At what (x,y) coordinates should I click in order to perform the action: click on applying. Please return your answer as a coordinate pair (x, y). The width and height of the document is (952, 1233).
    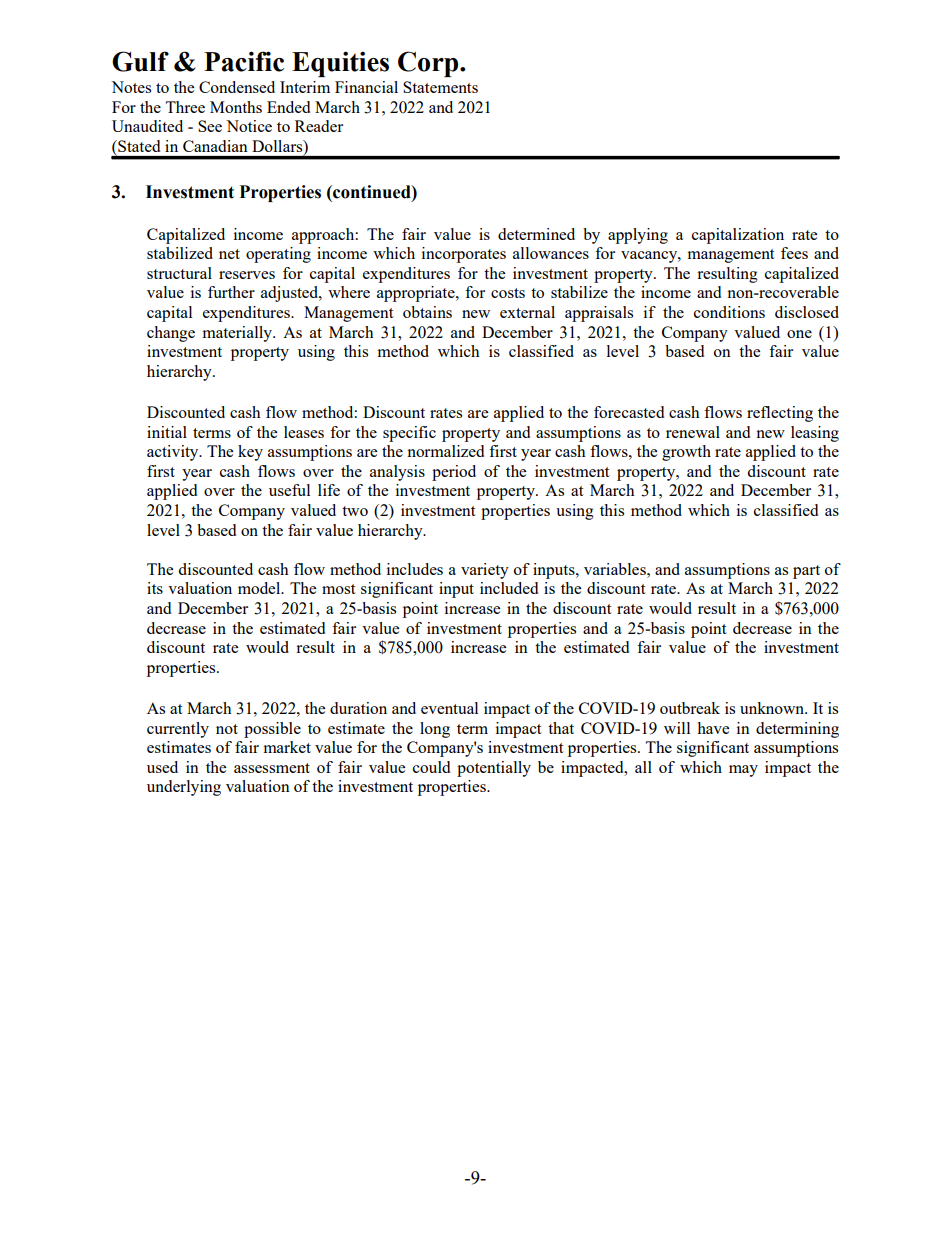
    Looking at the image, I should click on (638, 236).
